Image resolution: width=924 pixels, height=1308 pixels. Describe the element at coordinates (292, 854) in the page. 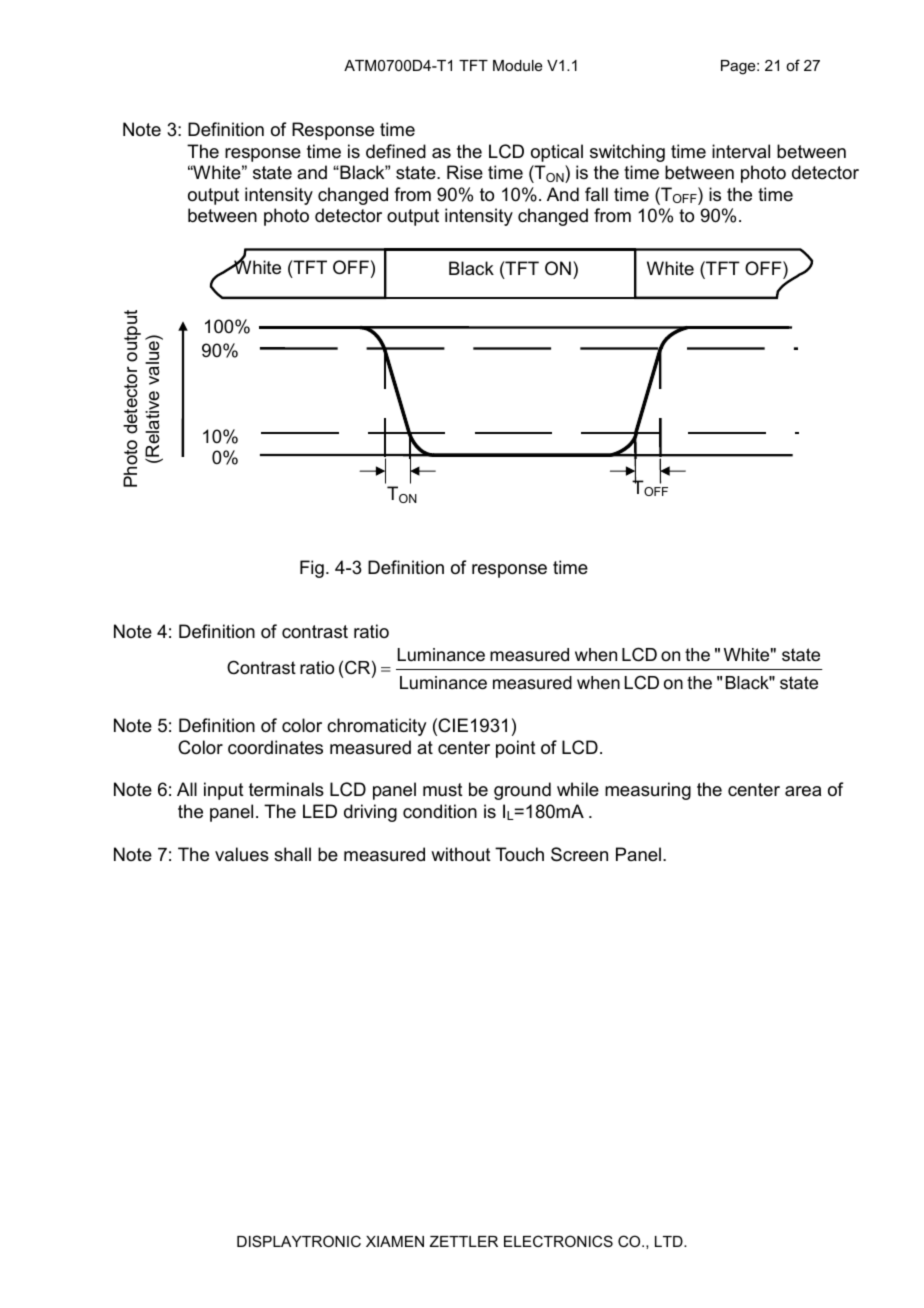

I see `shall` at that location.
